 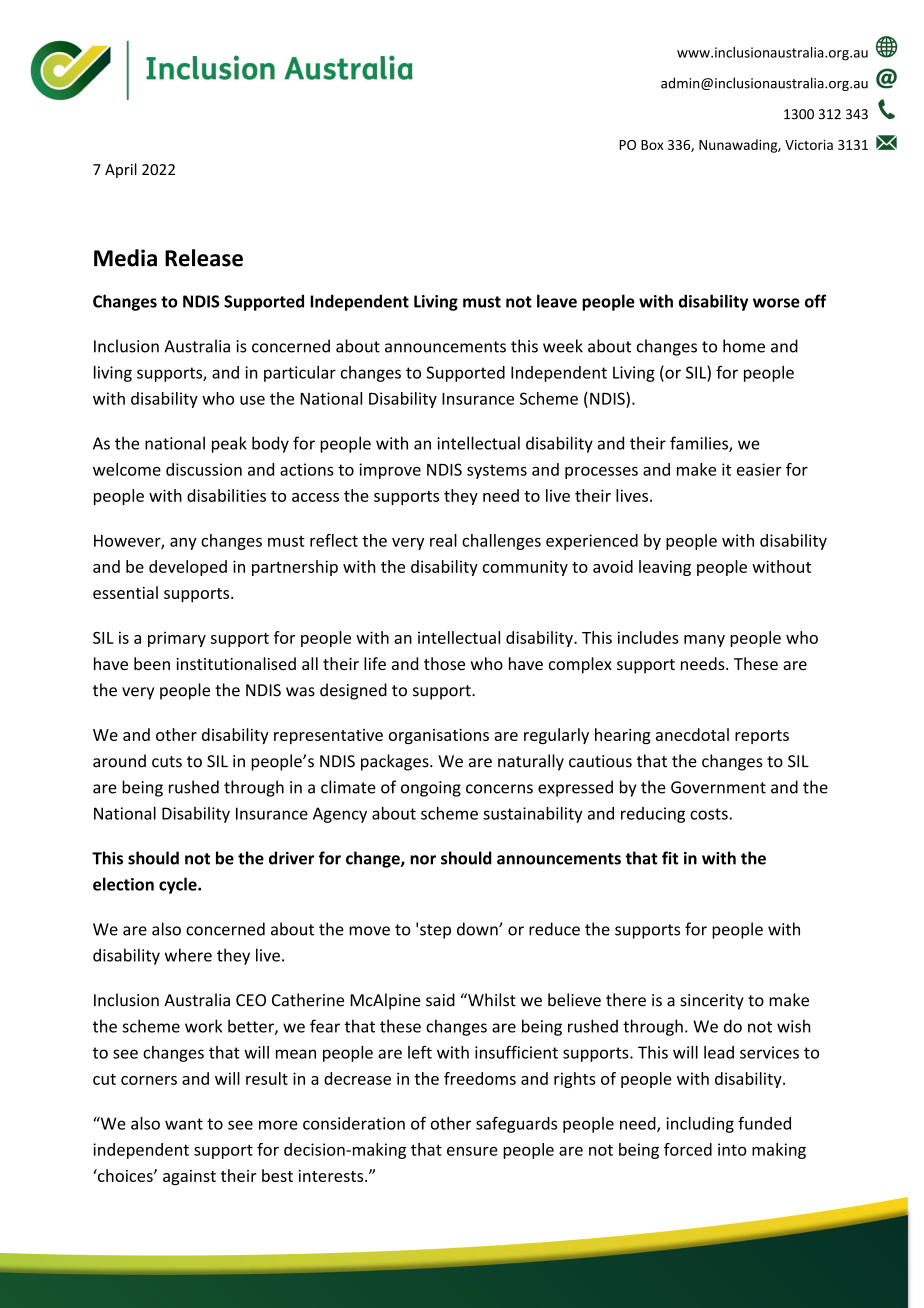 I want to click on into, so click(x=732, y=1149).
